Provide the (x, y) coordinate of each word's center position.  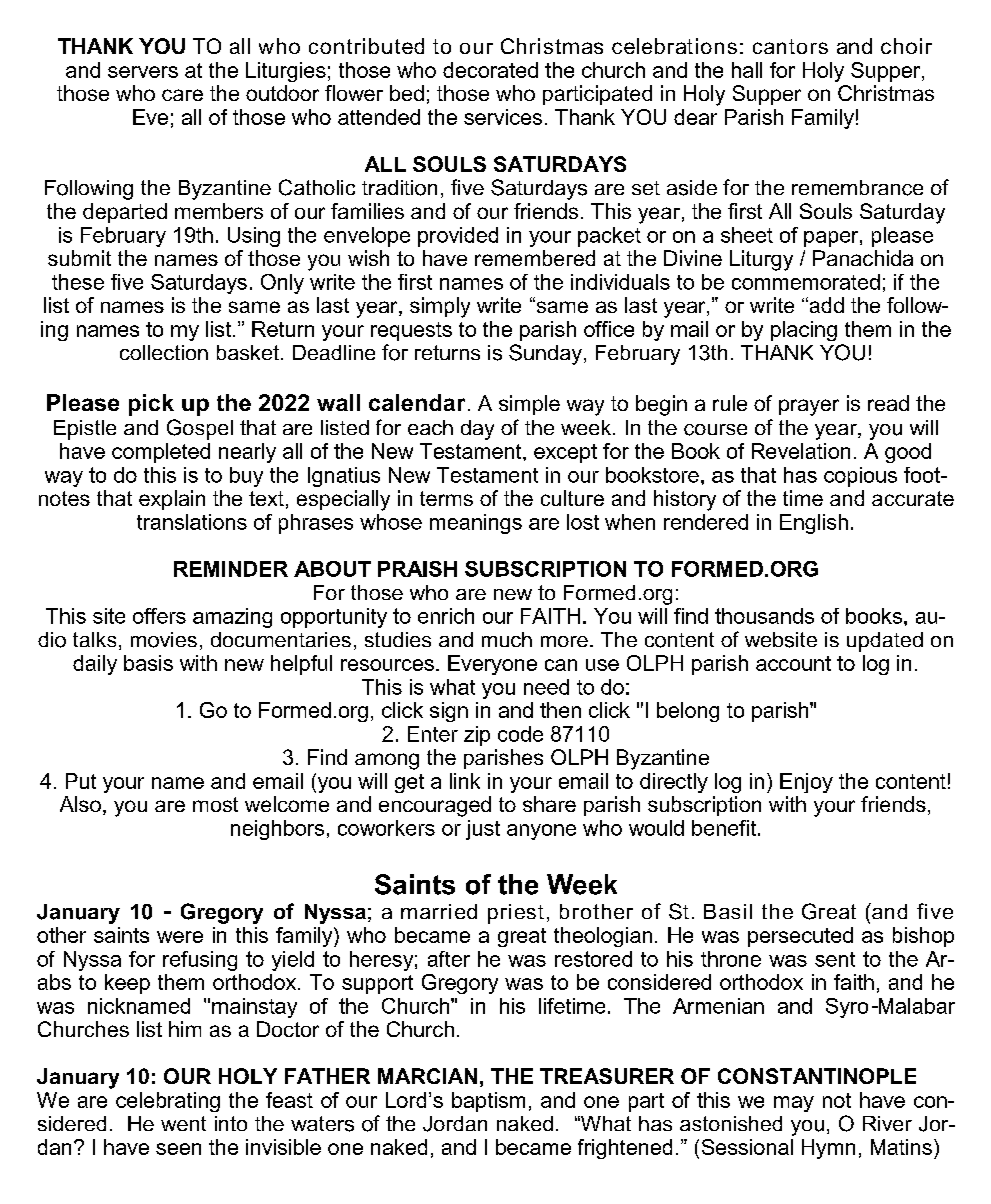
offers (159, 616)
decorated (490, 70)
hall (747, 70)
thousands (764, 616)
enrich (446, 616)
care (182, 95)
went (183, 1123)
